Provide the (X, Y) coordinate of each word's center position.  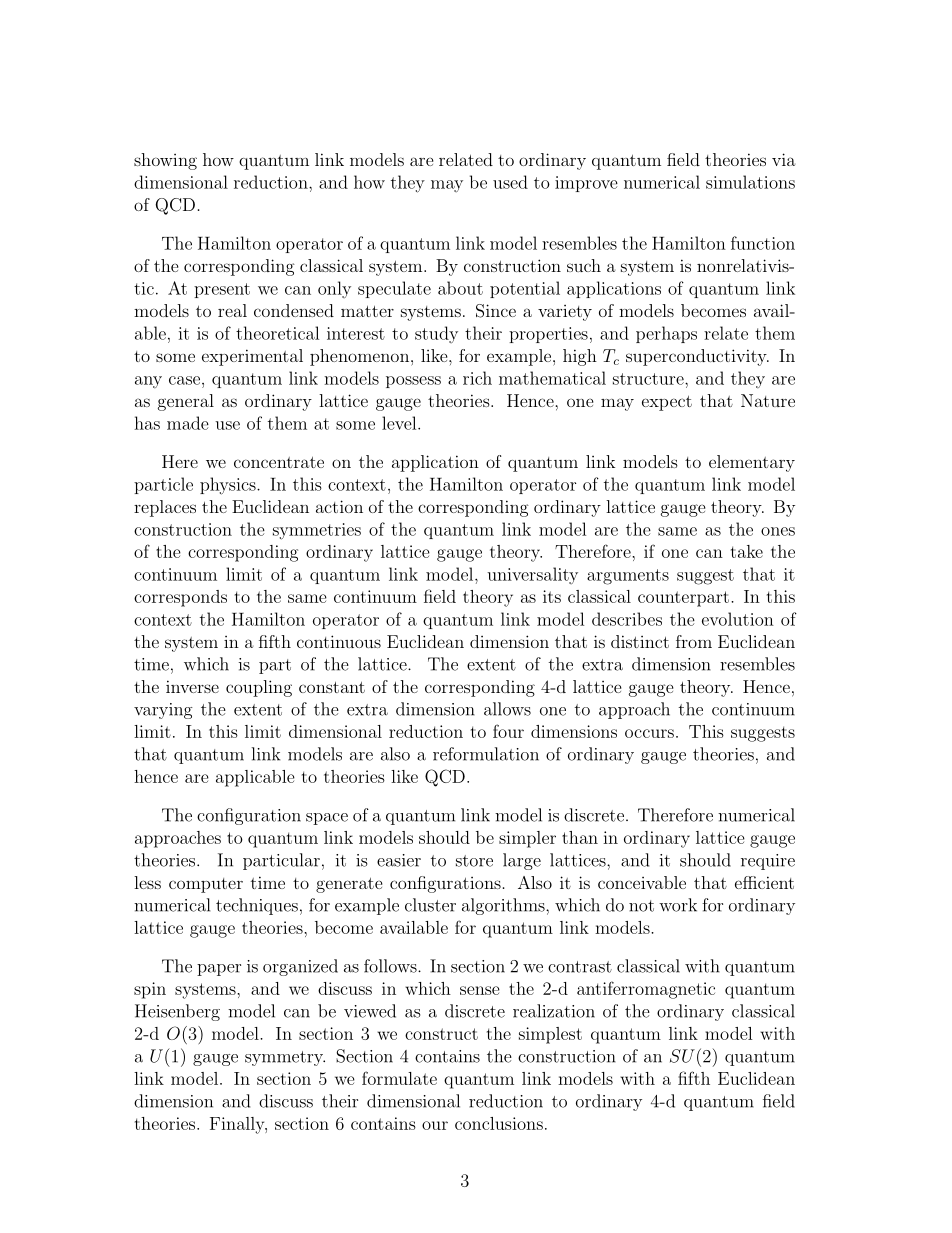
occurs (649, 733)
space (327, 819)
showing (165, 161)
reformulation (486, 754)
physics (229, 486)
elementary (752, 463)
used (510, 182)
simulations (750, 182)
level (400, 423)
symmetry (285, 1058)
